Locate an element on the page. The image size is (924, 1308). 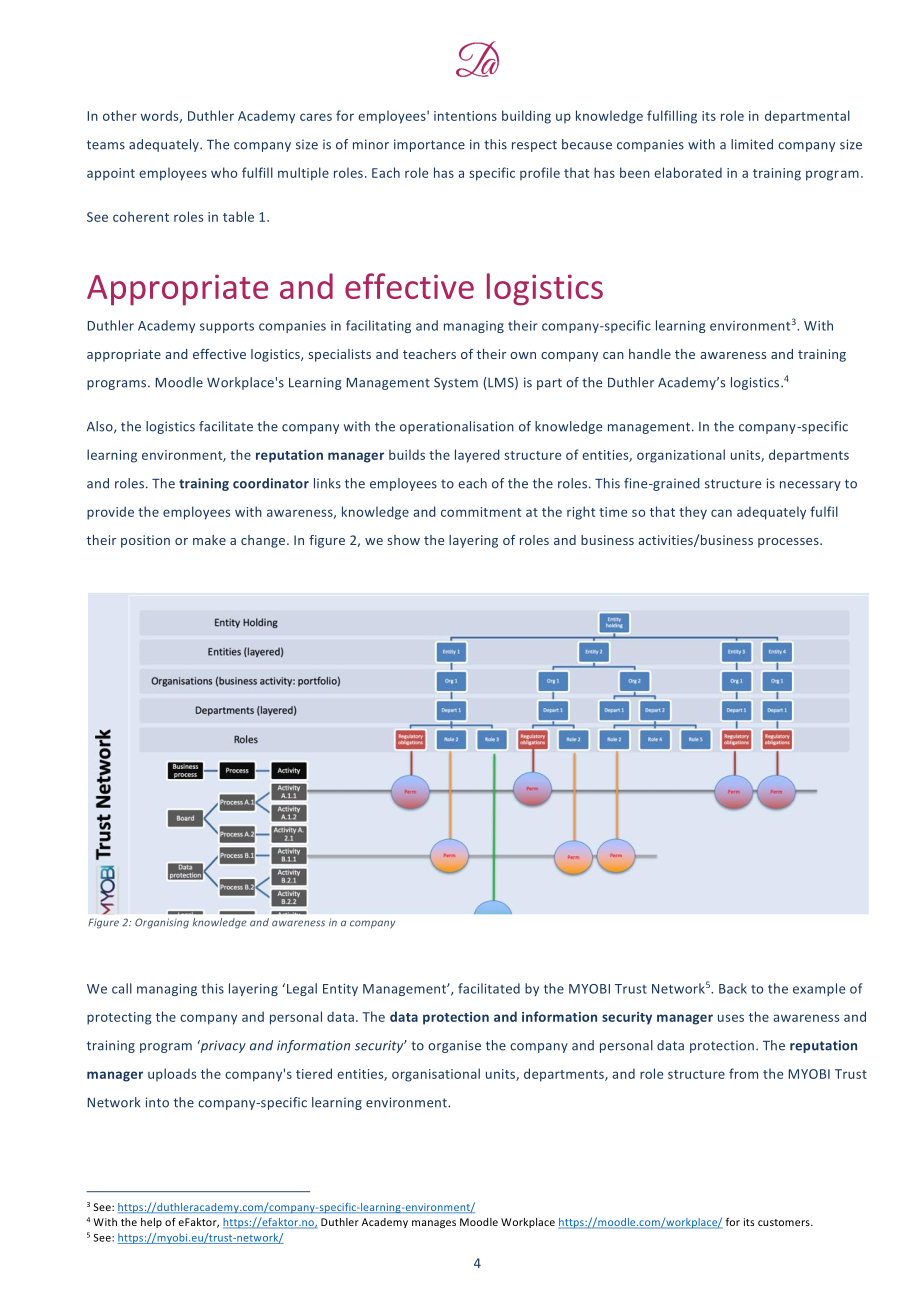
Back is located at coordinates (733, 988).
